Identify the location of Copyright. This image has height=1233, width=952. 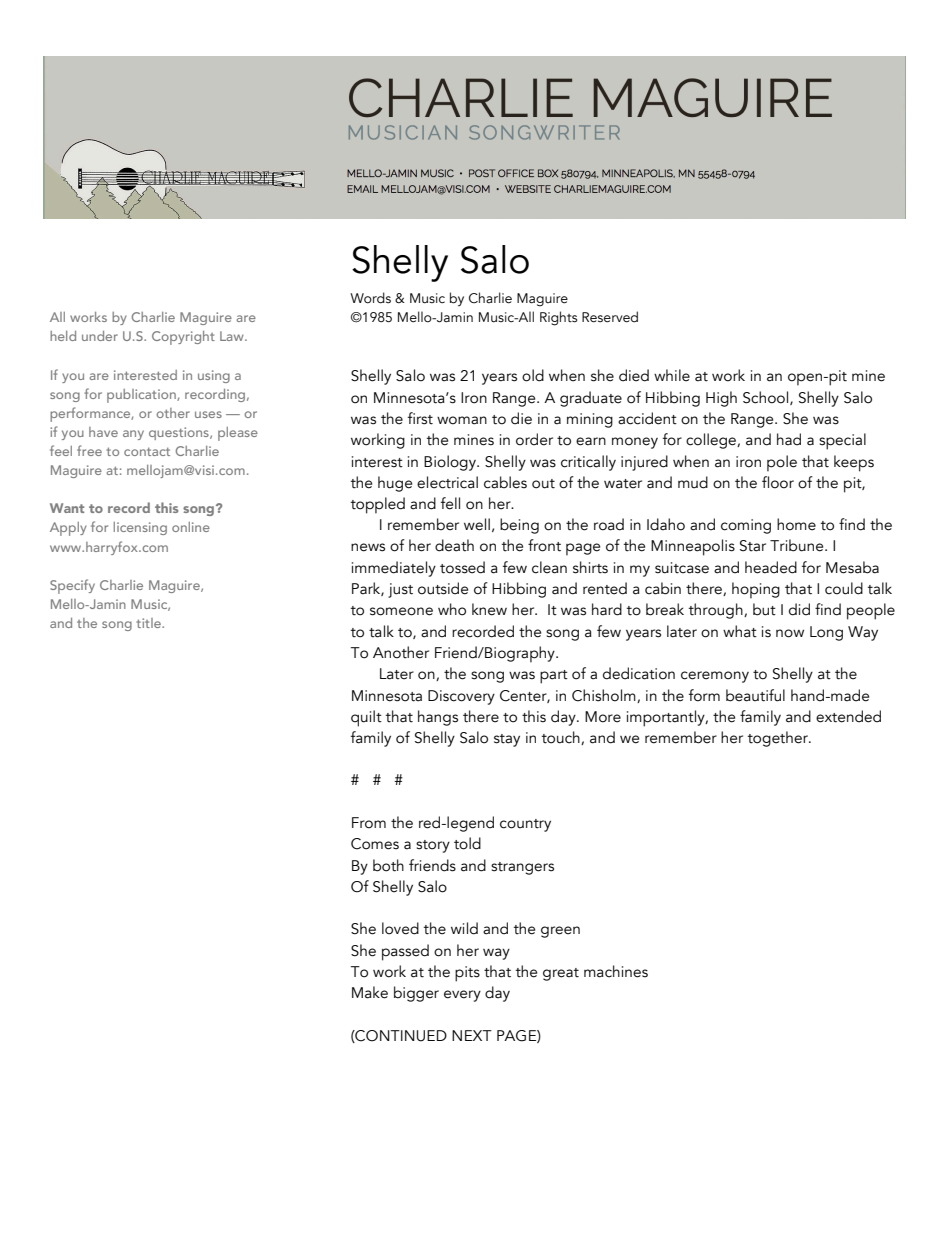
(183, 338).
